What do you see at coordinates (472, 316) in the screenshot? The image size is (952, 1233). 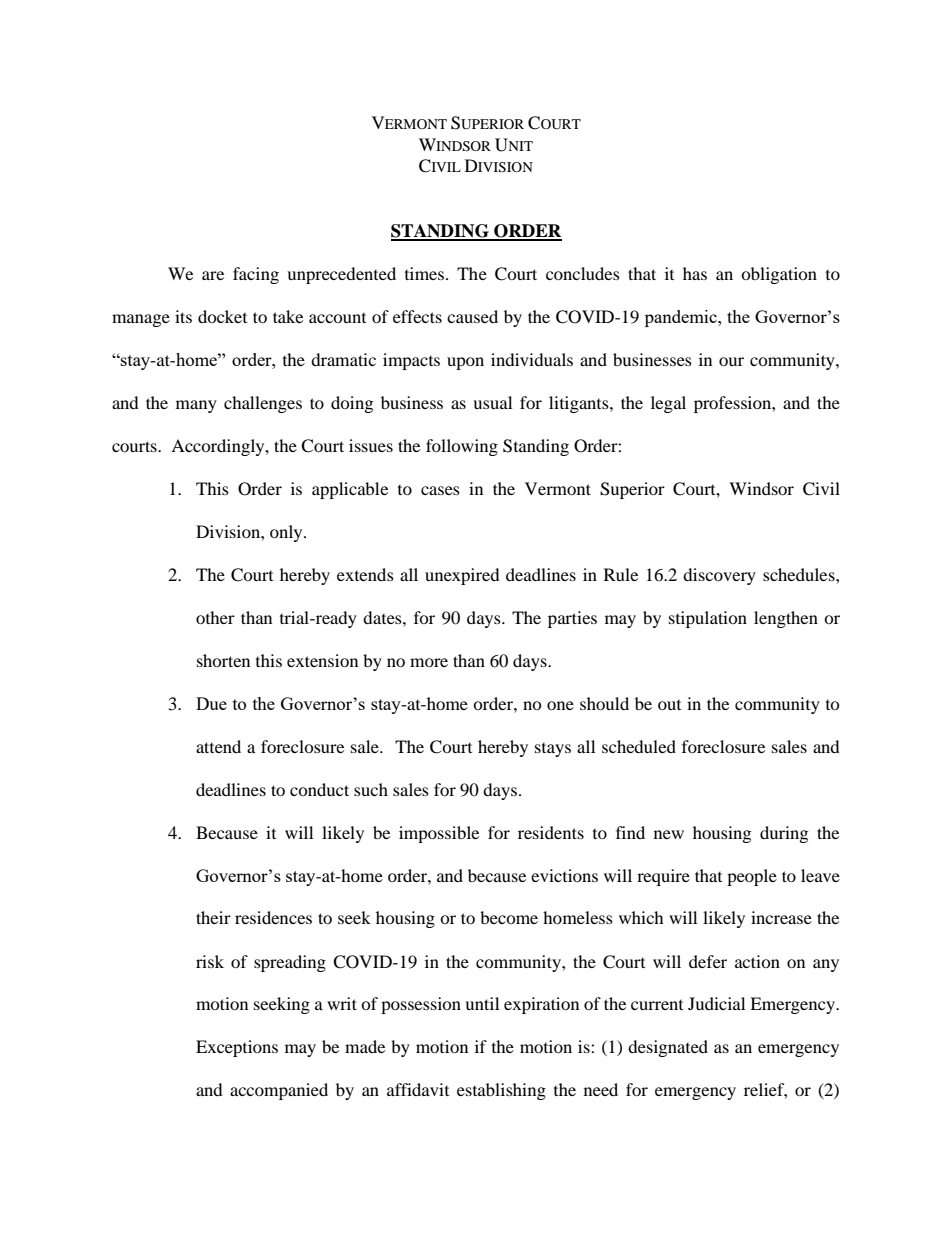 I see `caused` at bounding box center [472, 316].
